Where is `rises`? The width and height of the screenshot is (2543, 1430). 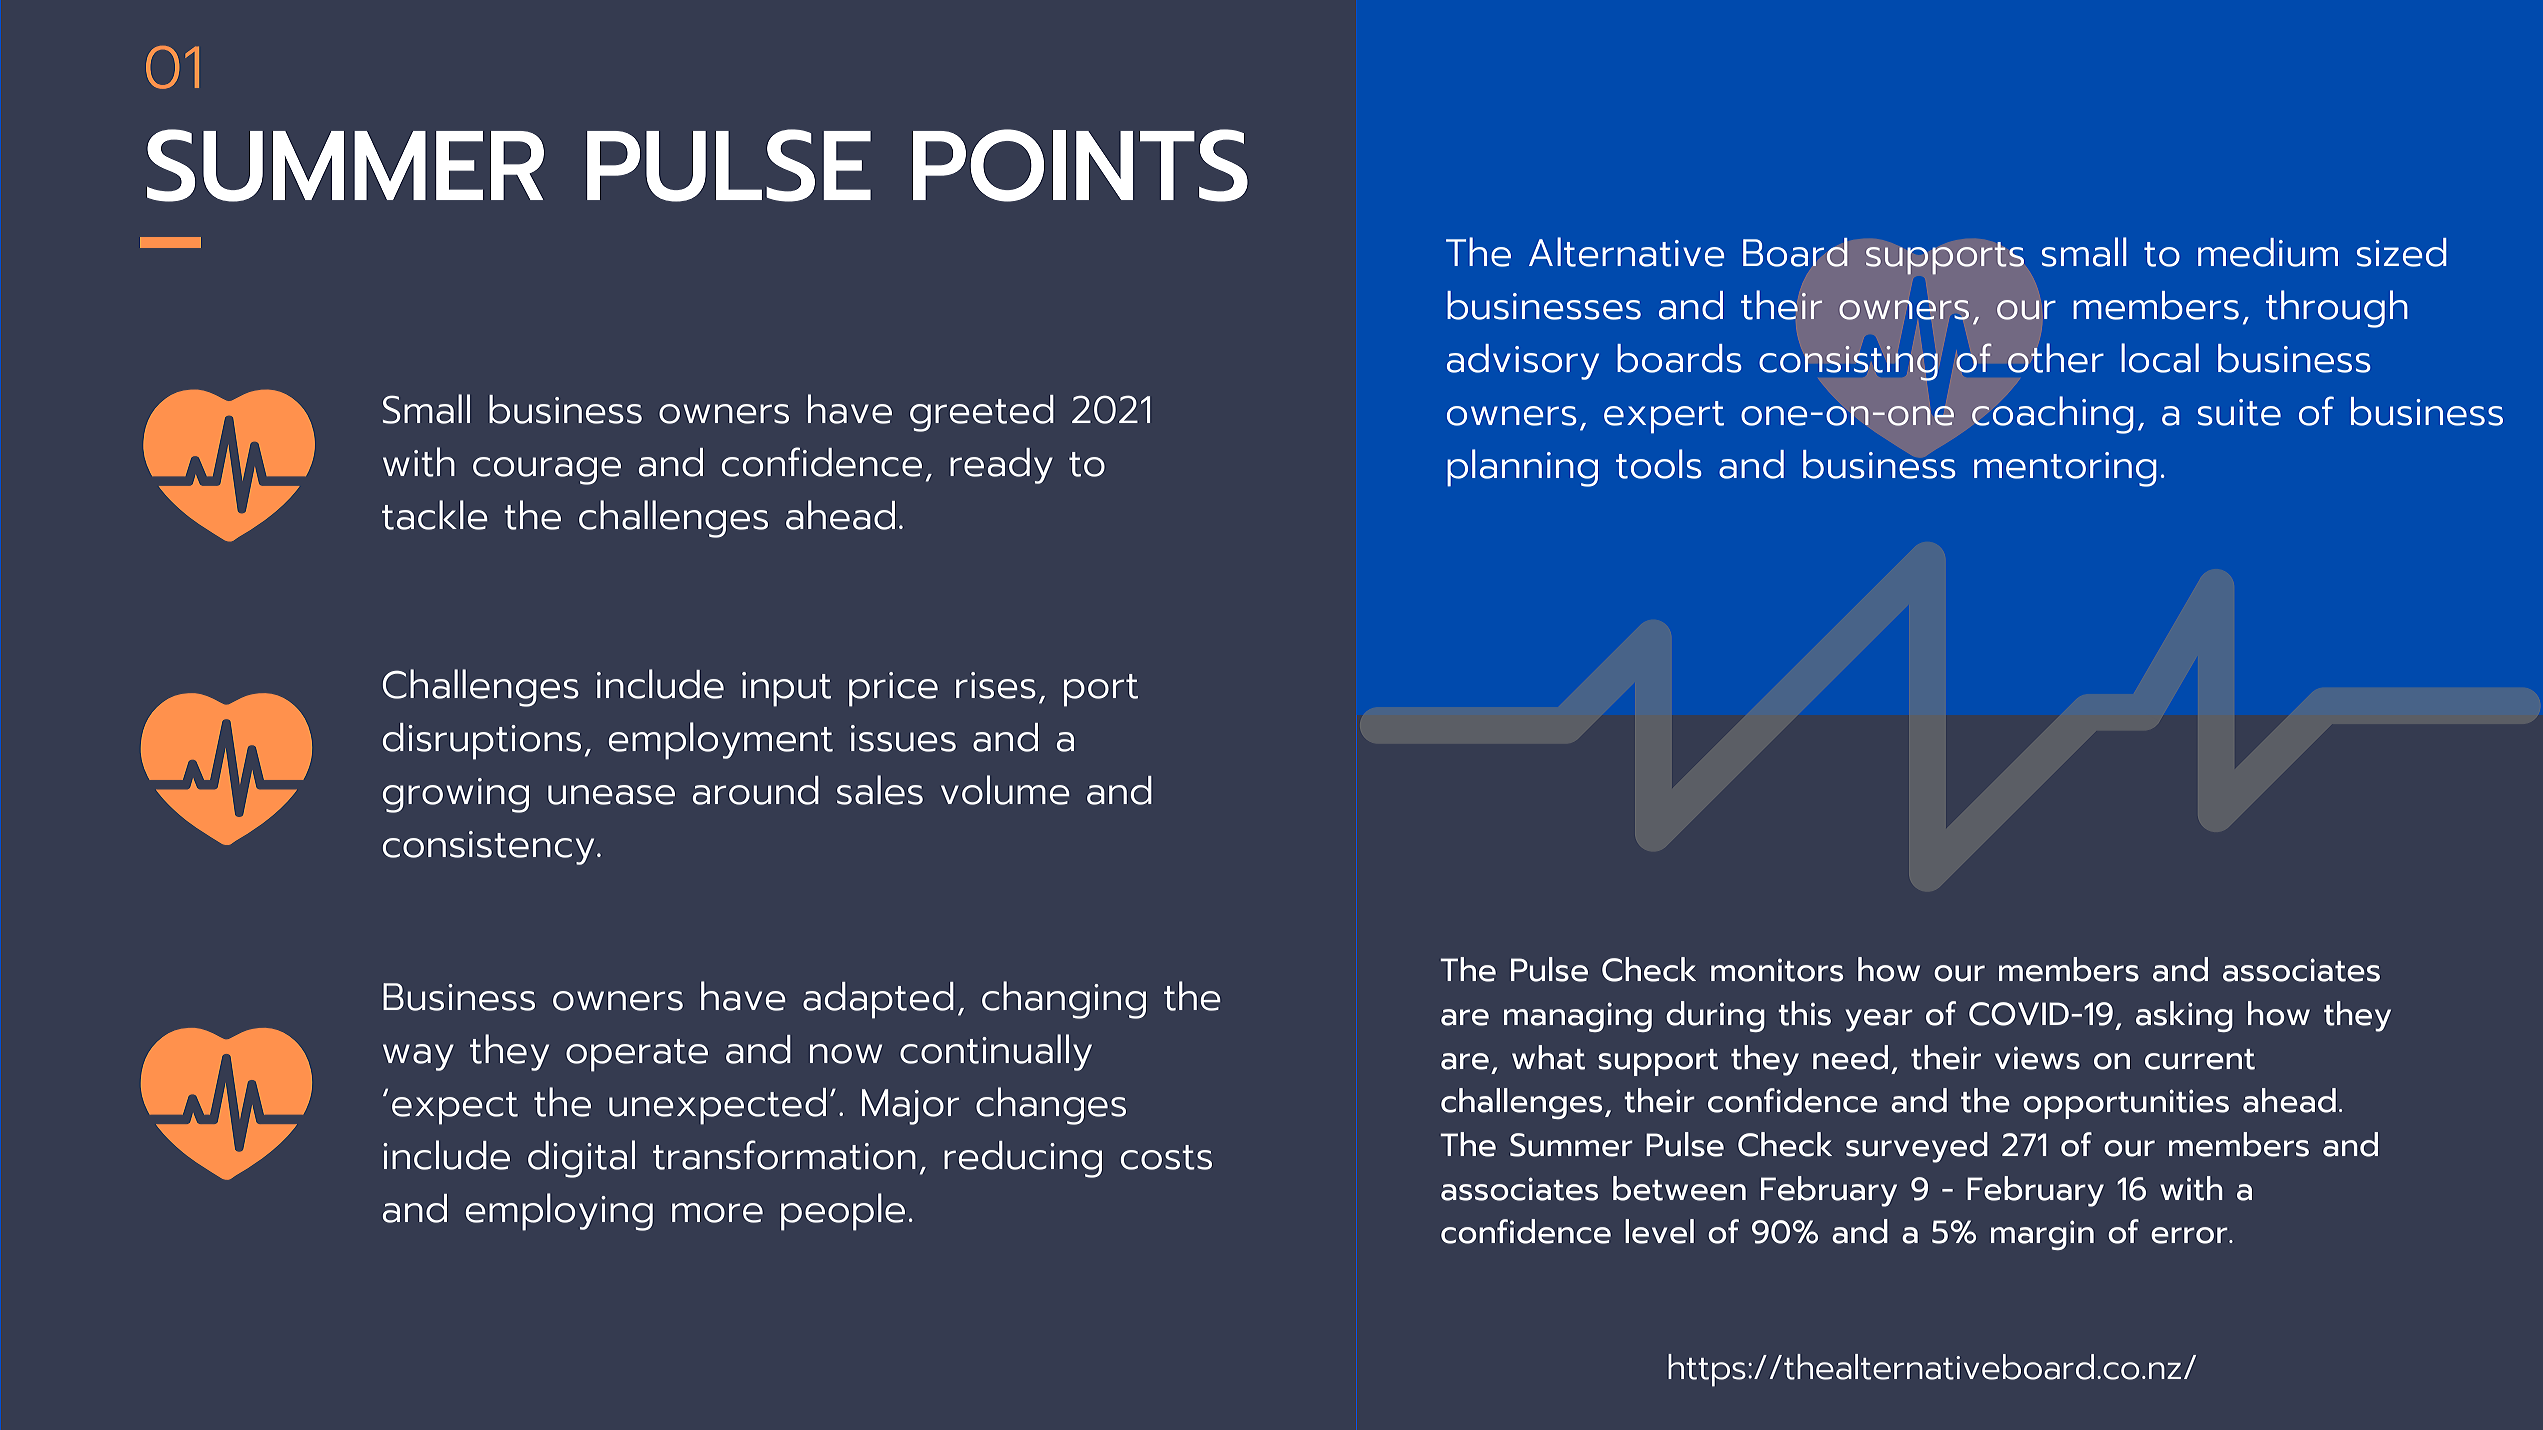 rises is located at coordinates (996, 685).
